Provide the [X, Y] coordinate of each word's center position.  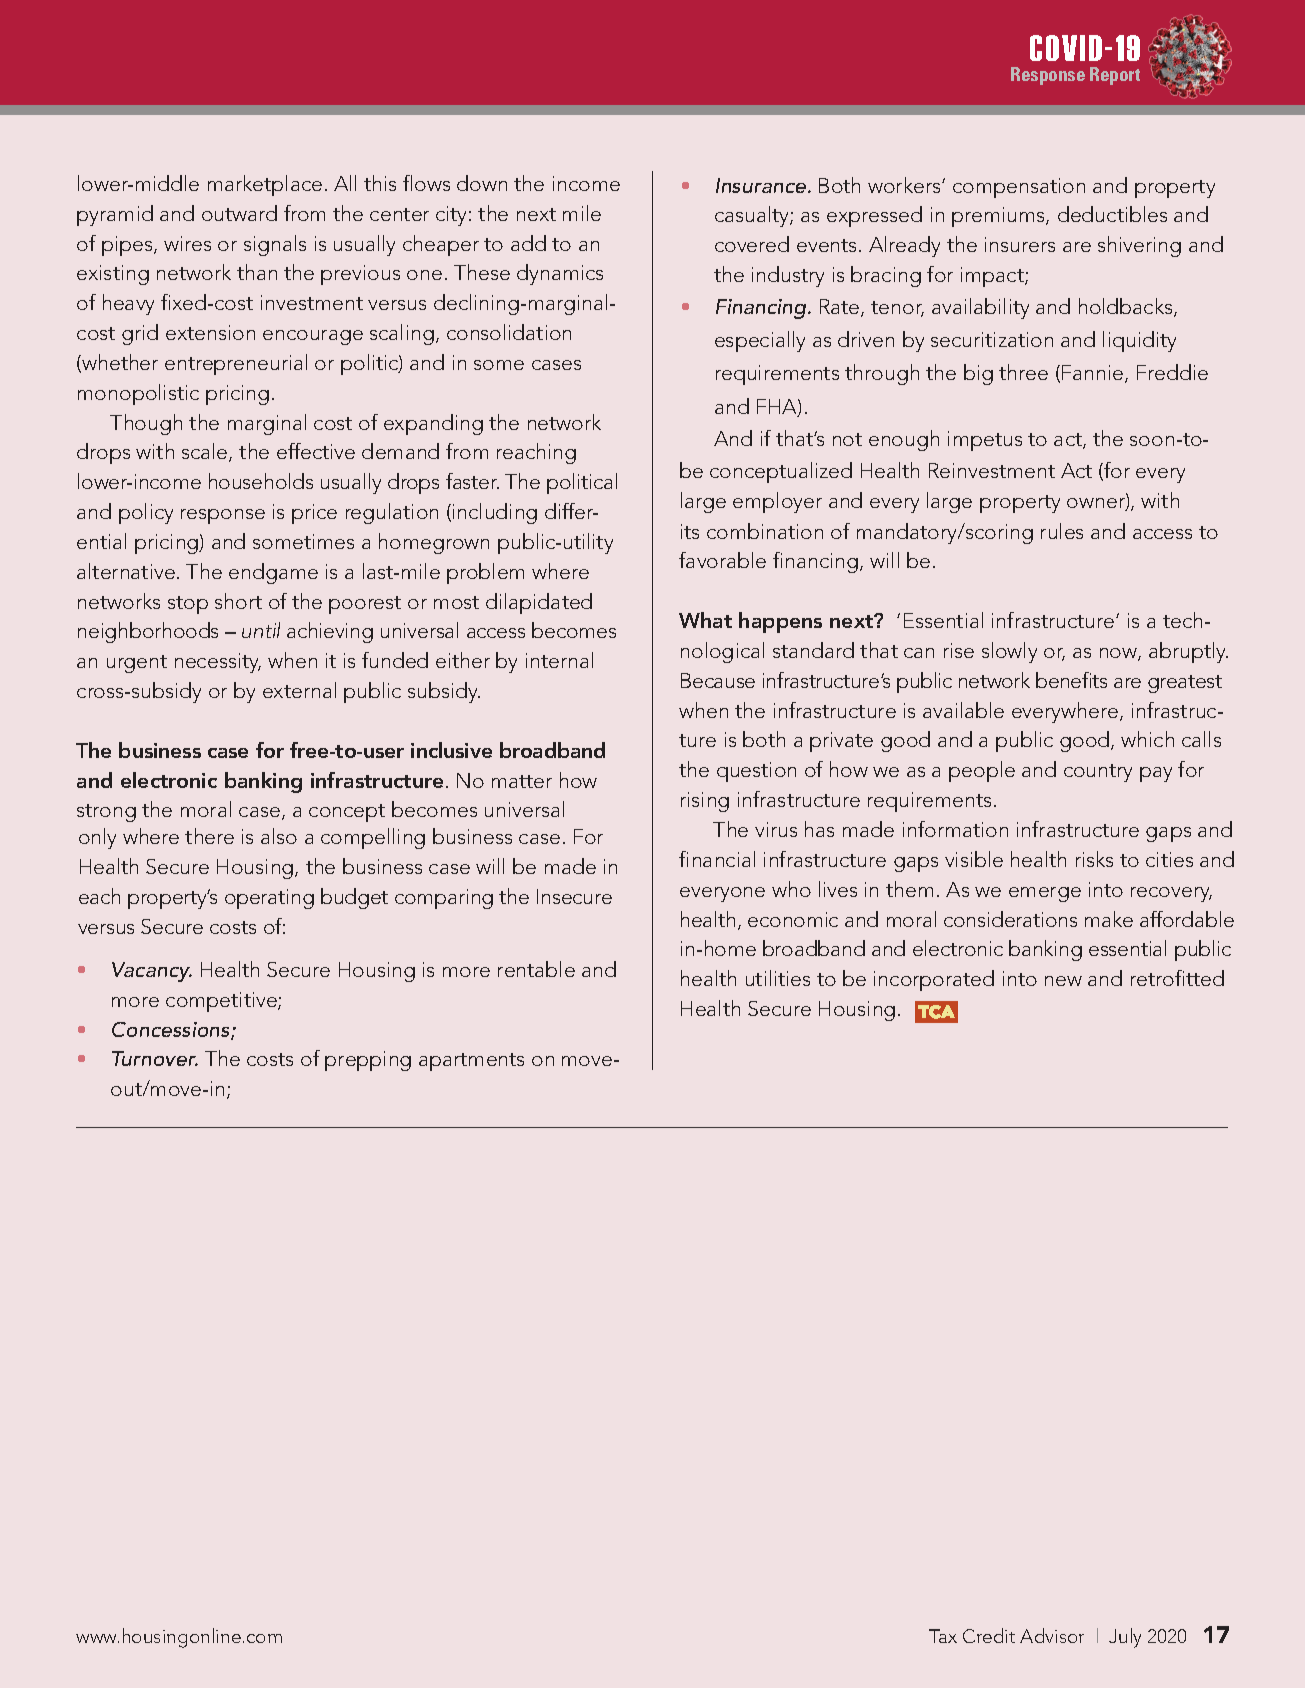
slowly [1009, 652]
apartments [471, 1062]
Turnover [155, 1058]
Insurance [762, 185]
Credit [989, 1635]
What [705, 620]
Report [1115, 76]
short [238, 601]
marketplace [265, 185]
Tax [943, 1636]
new [1063, 981]
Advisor [1052, 1635]
